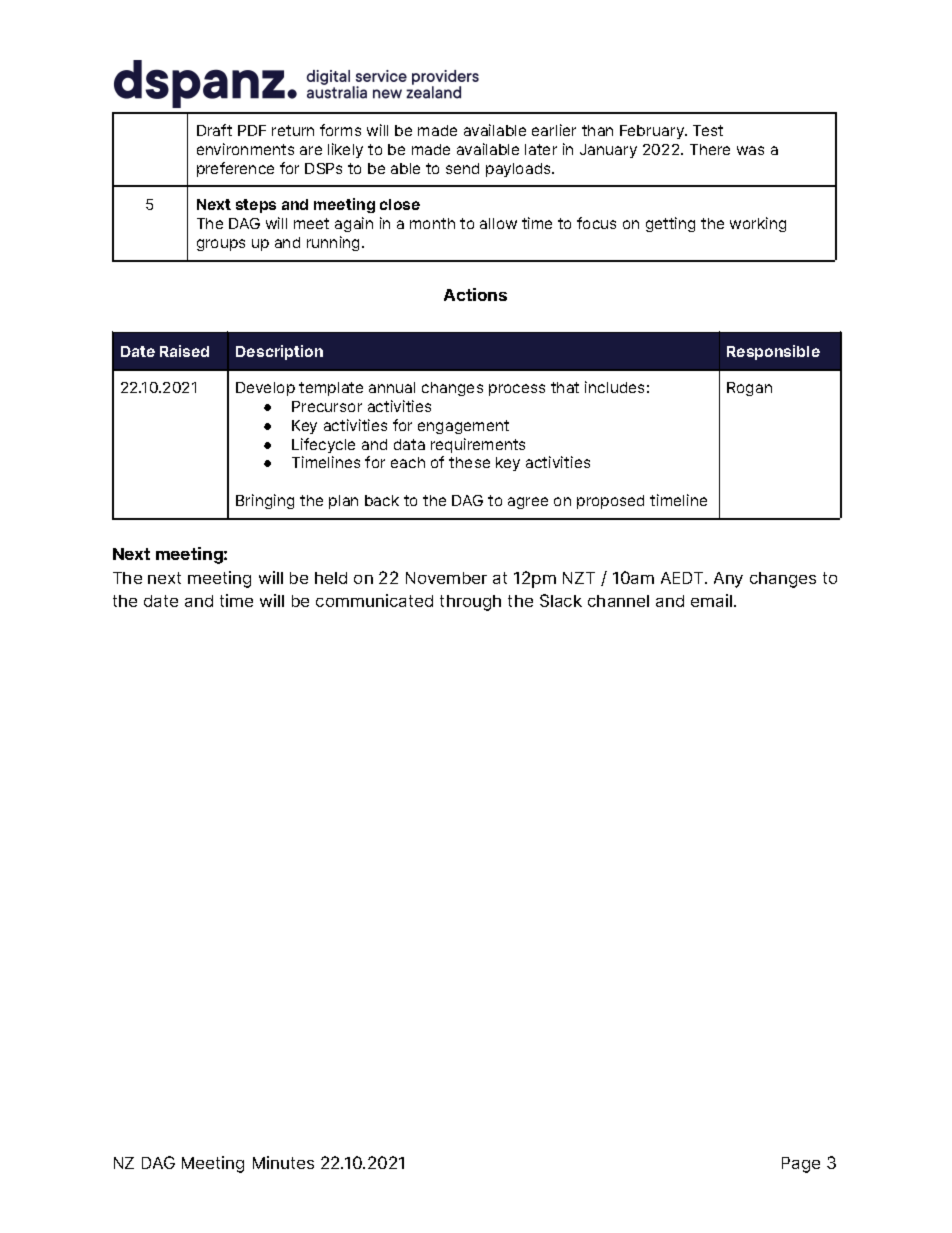 The width and height of the document is (952, 1233). What do you see at coordinates (711, 600) in the document?
I see `email` at bounding box center [711, 600].
